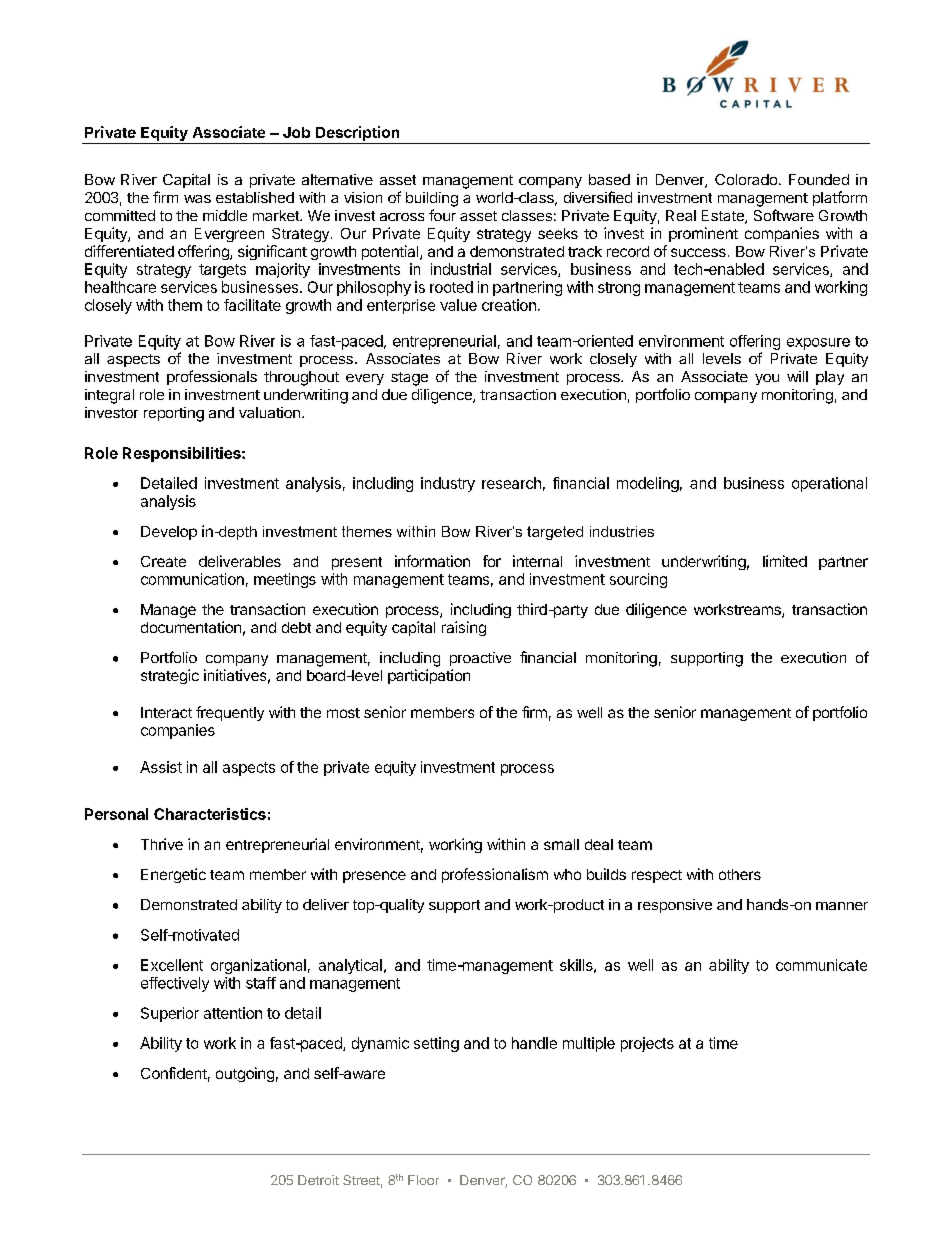 This page has width=952, height=1233. I want to click on stage, so click(409, 379).
